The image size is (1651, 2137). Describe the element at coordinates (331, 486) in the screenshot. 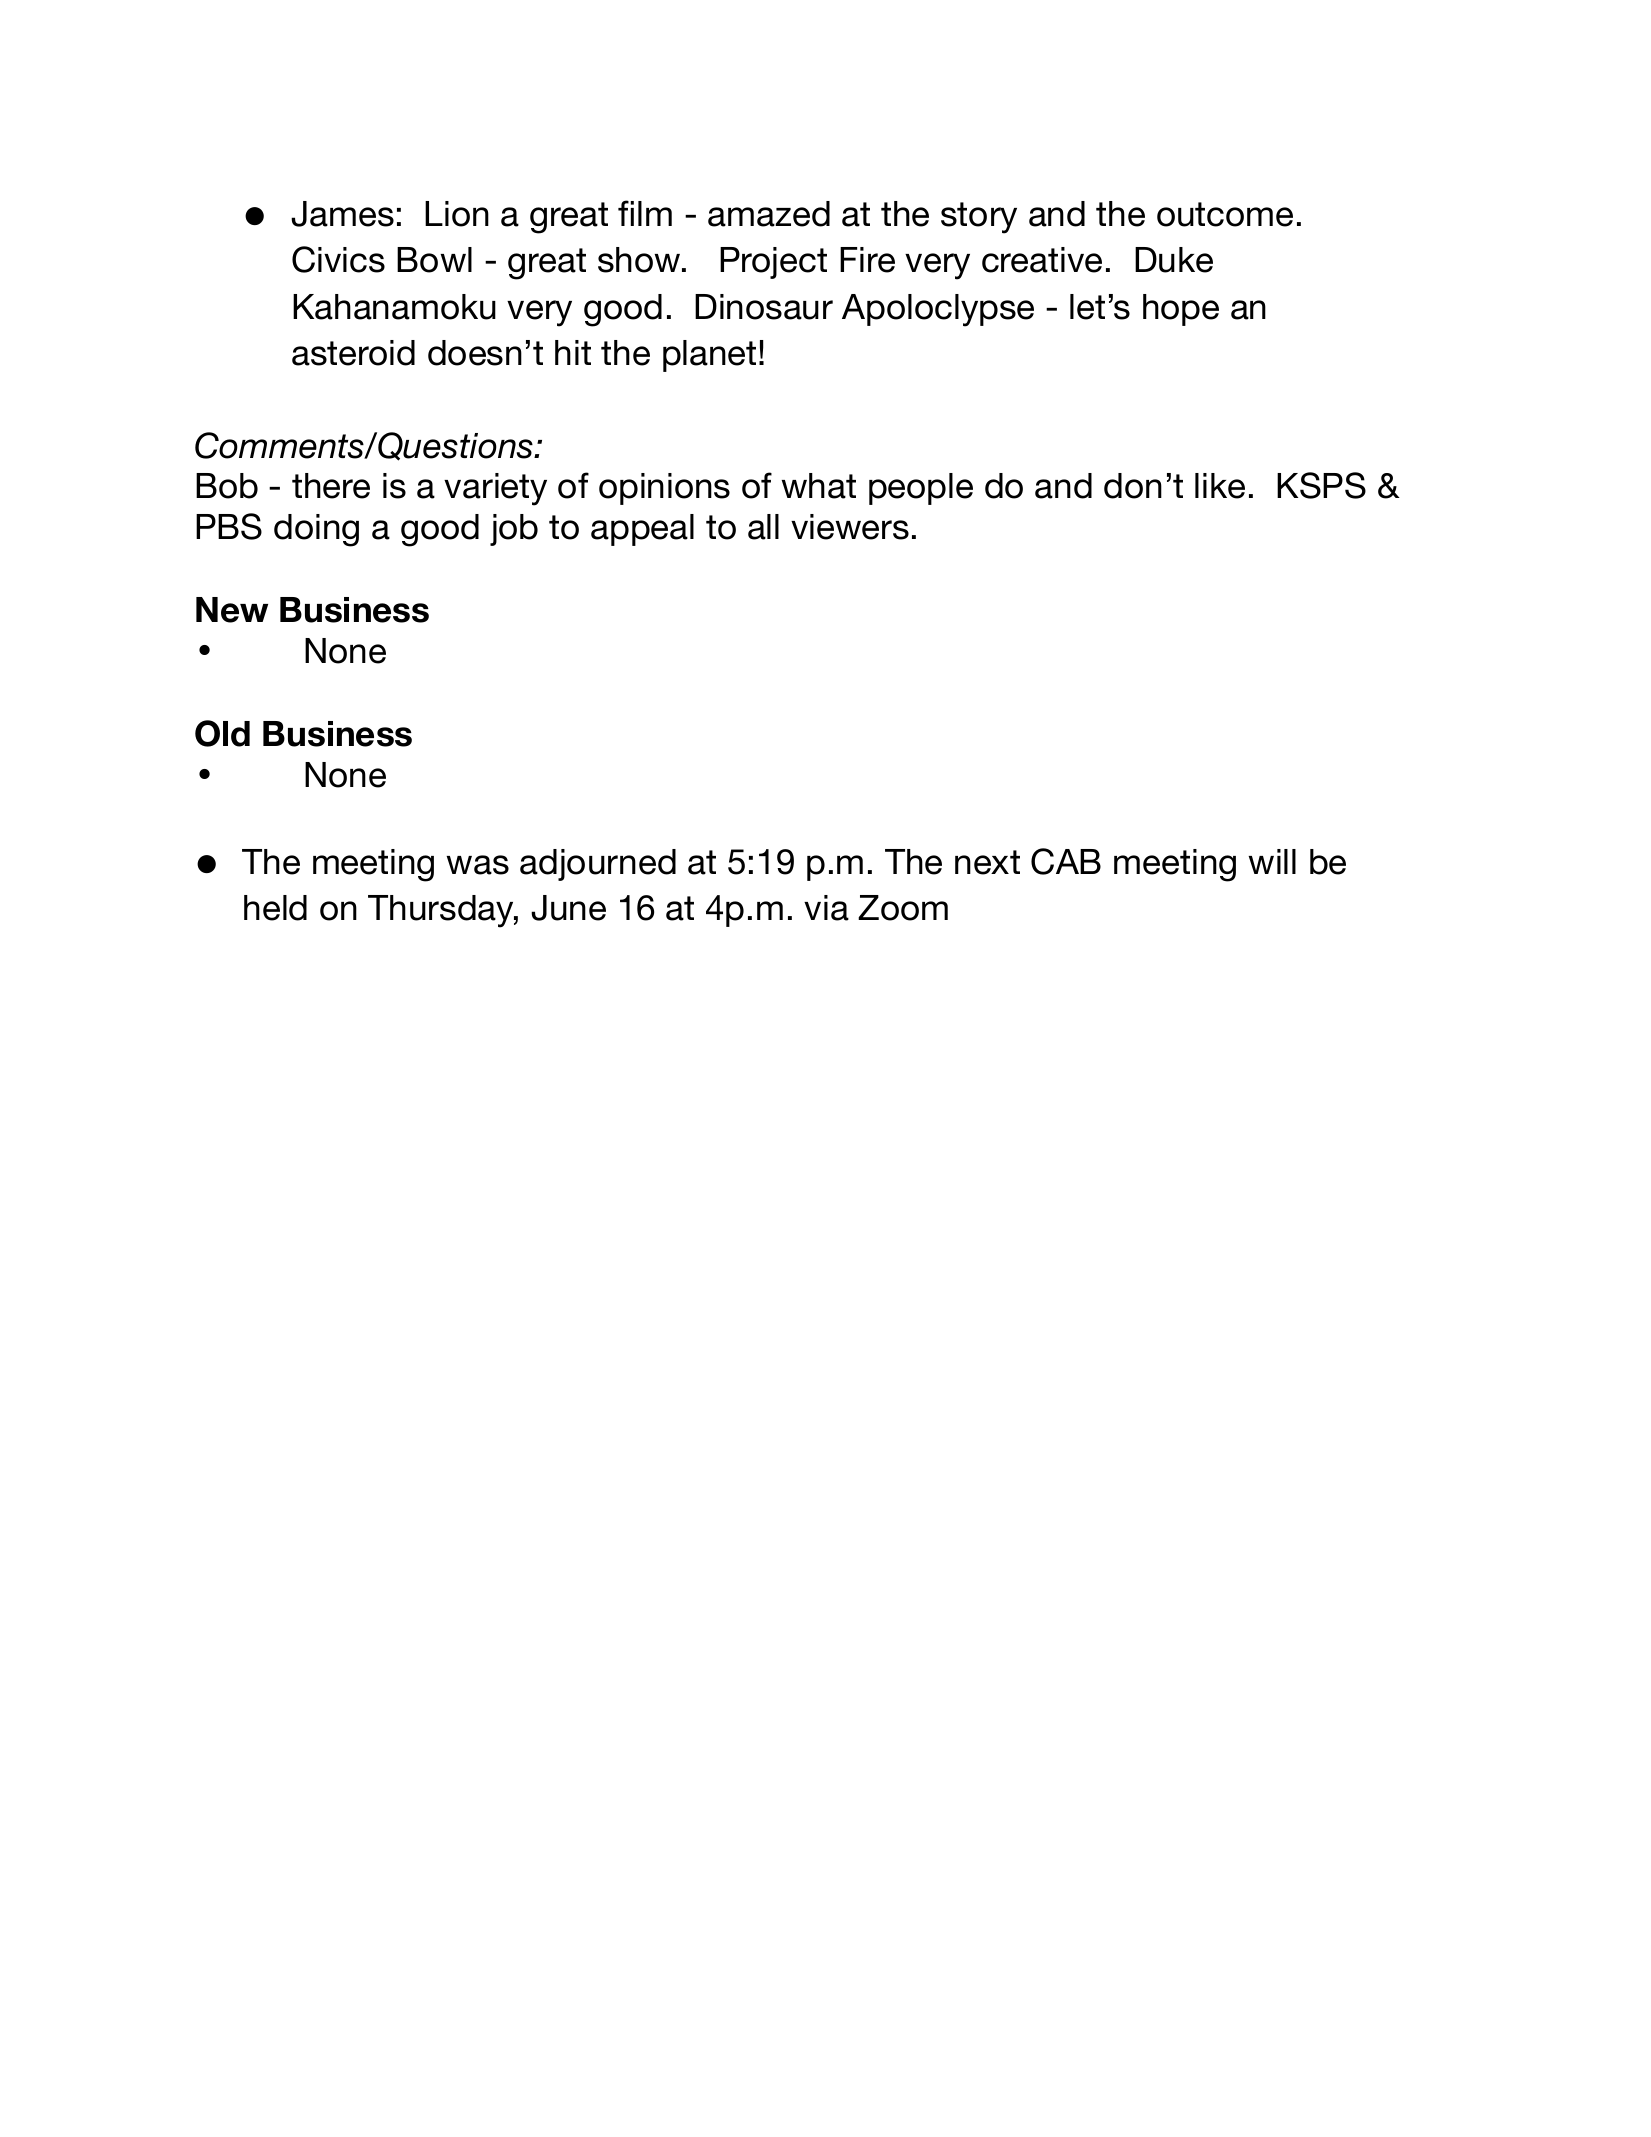

I see `there` at that location.
